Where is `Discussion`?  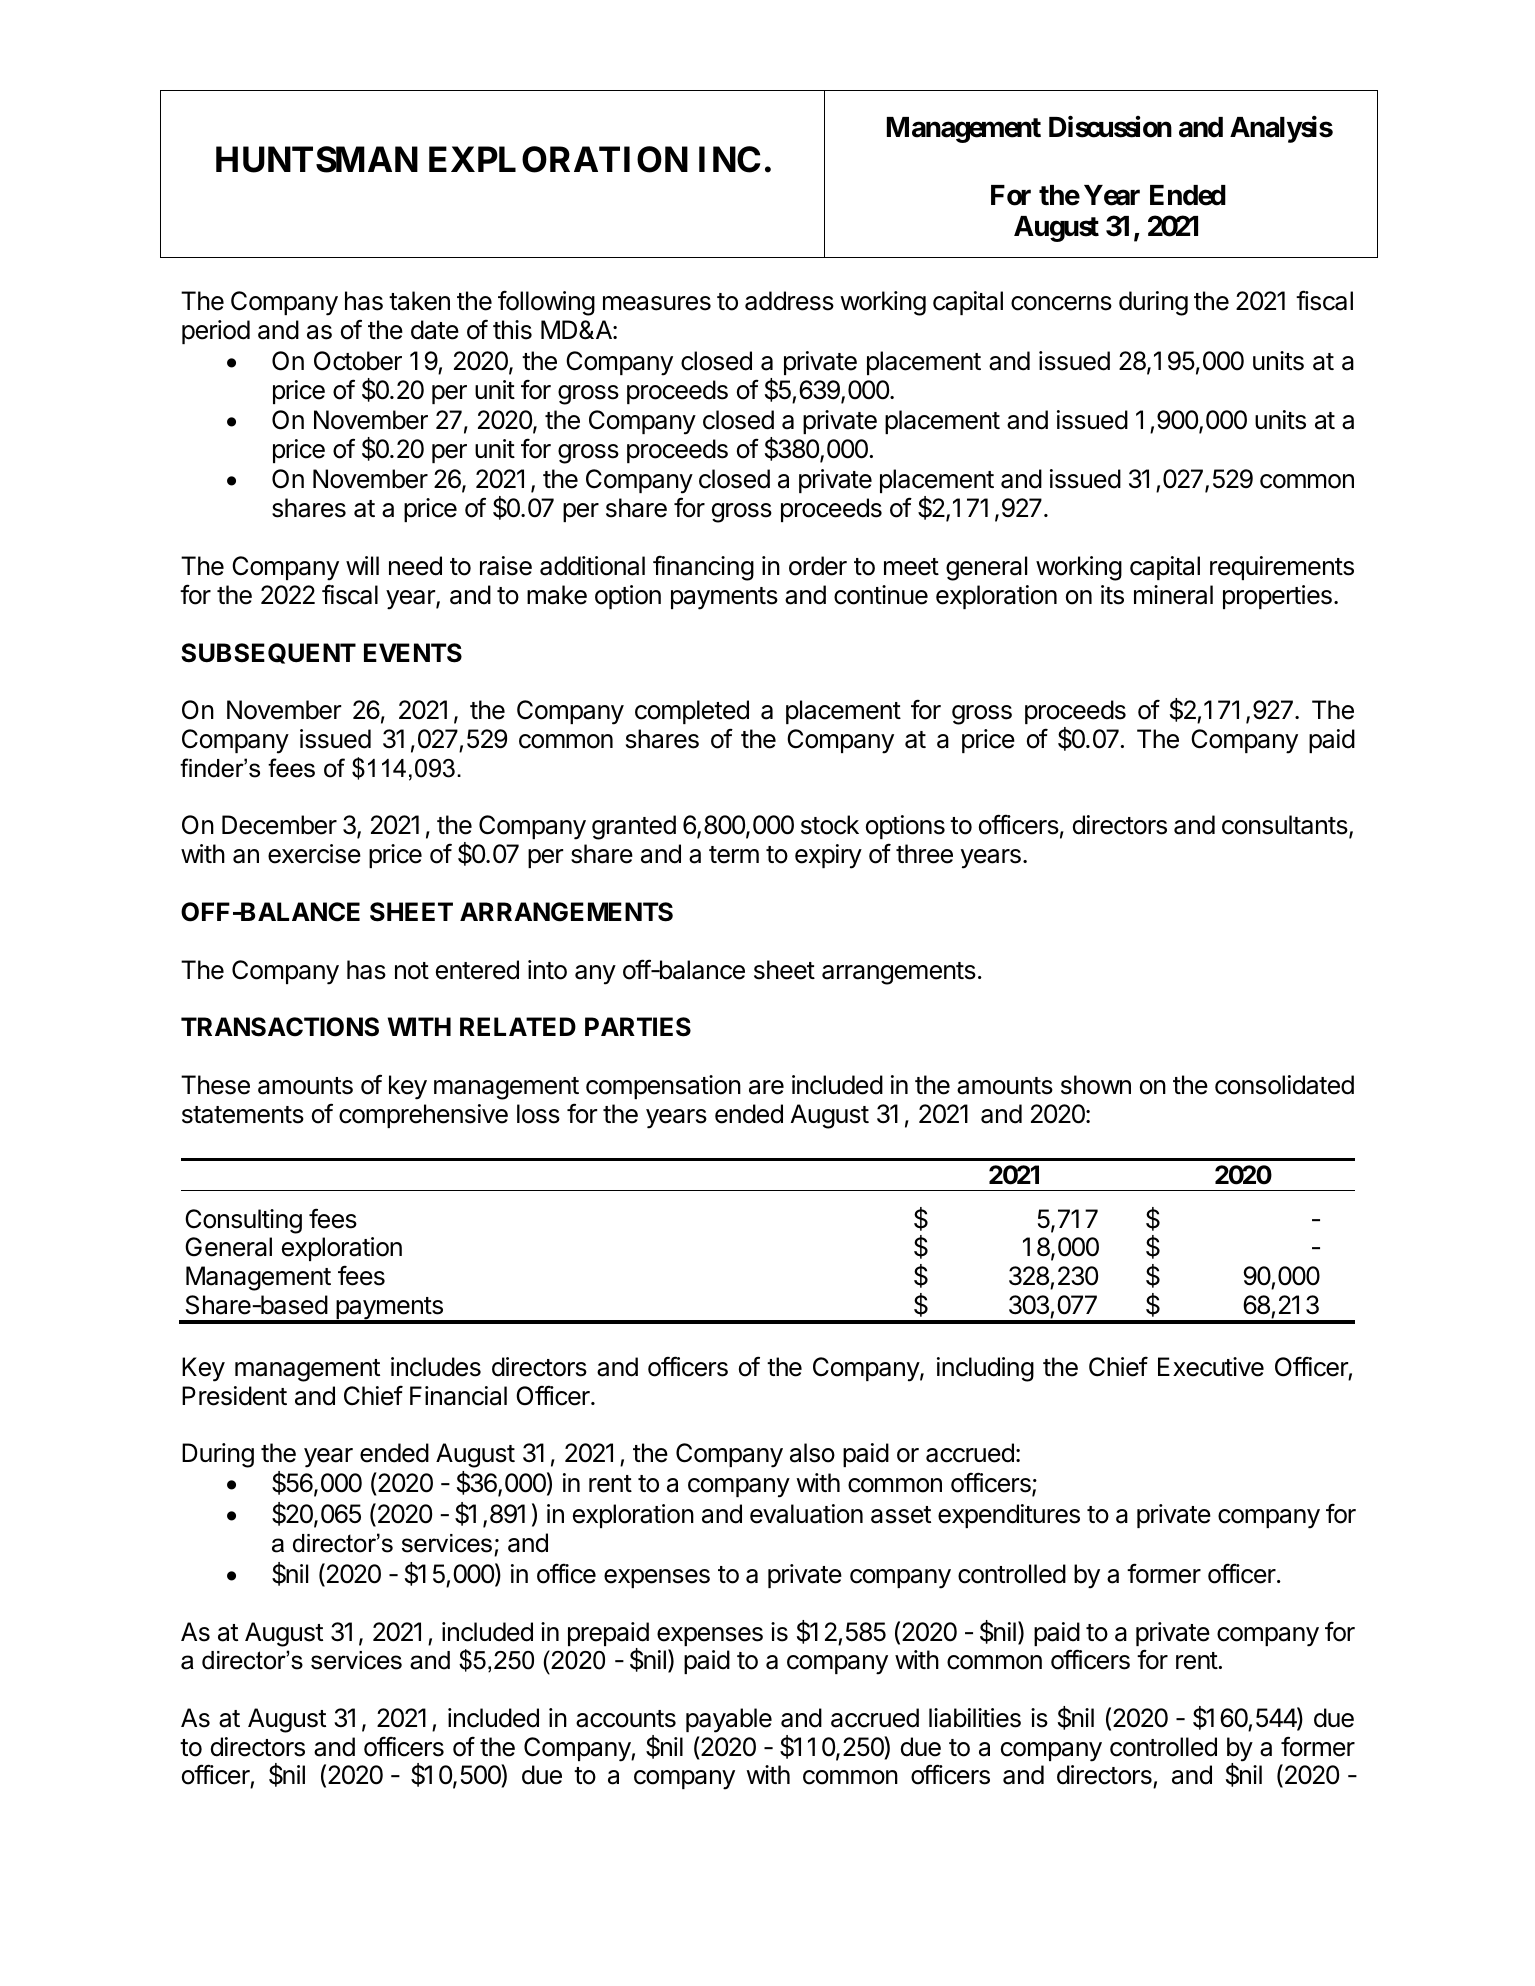 Discussion is located at coordinates (1110, 127).
